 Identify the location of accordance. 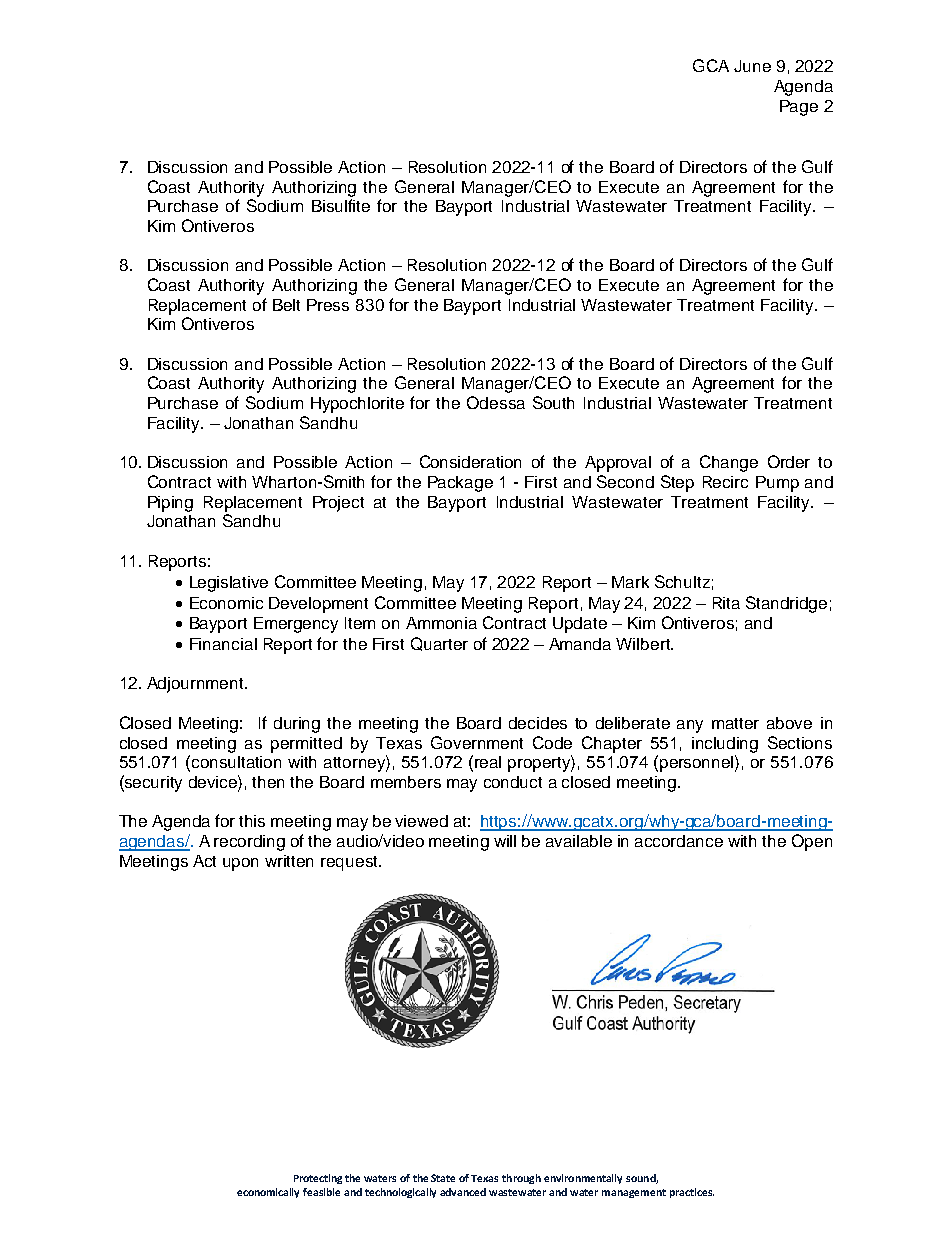
(679, 841).
